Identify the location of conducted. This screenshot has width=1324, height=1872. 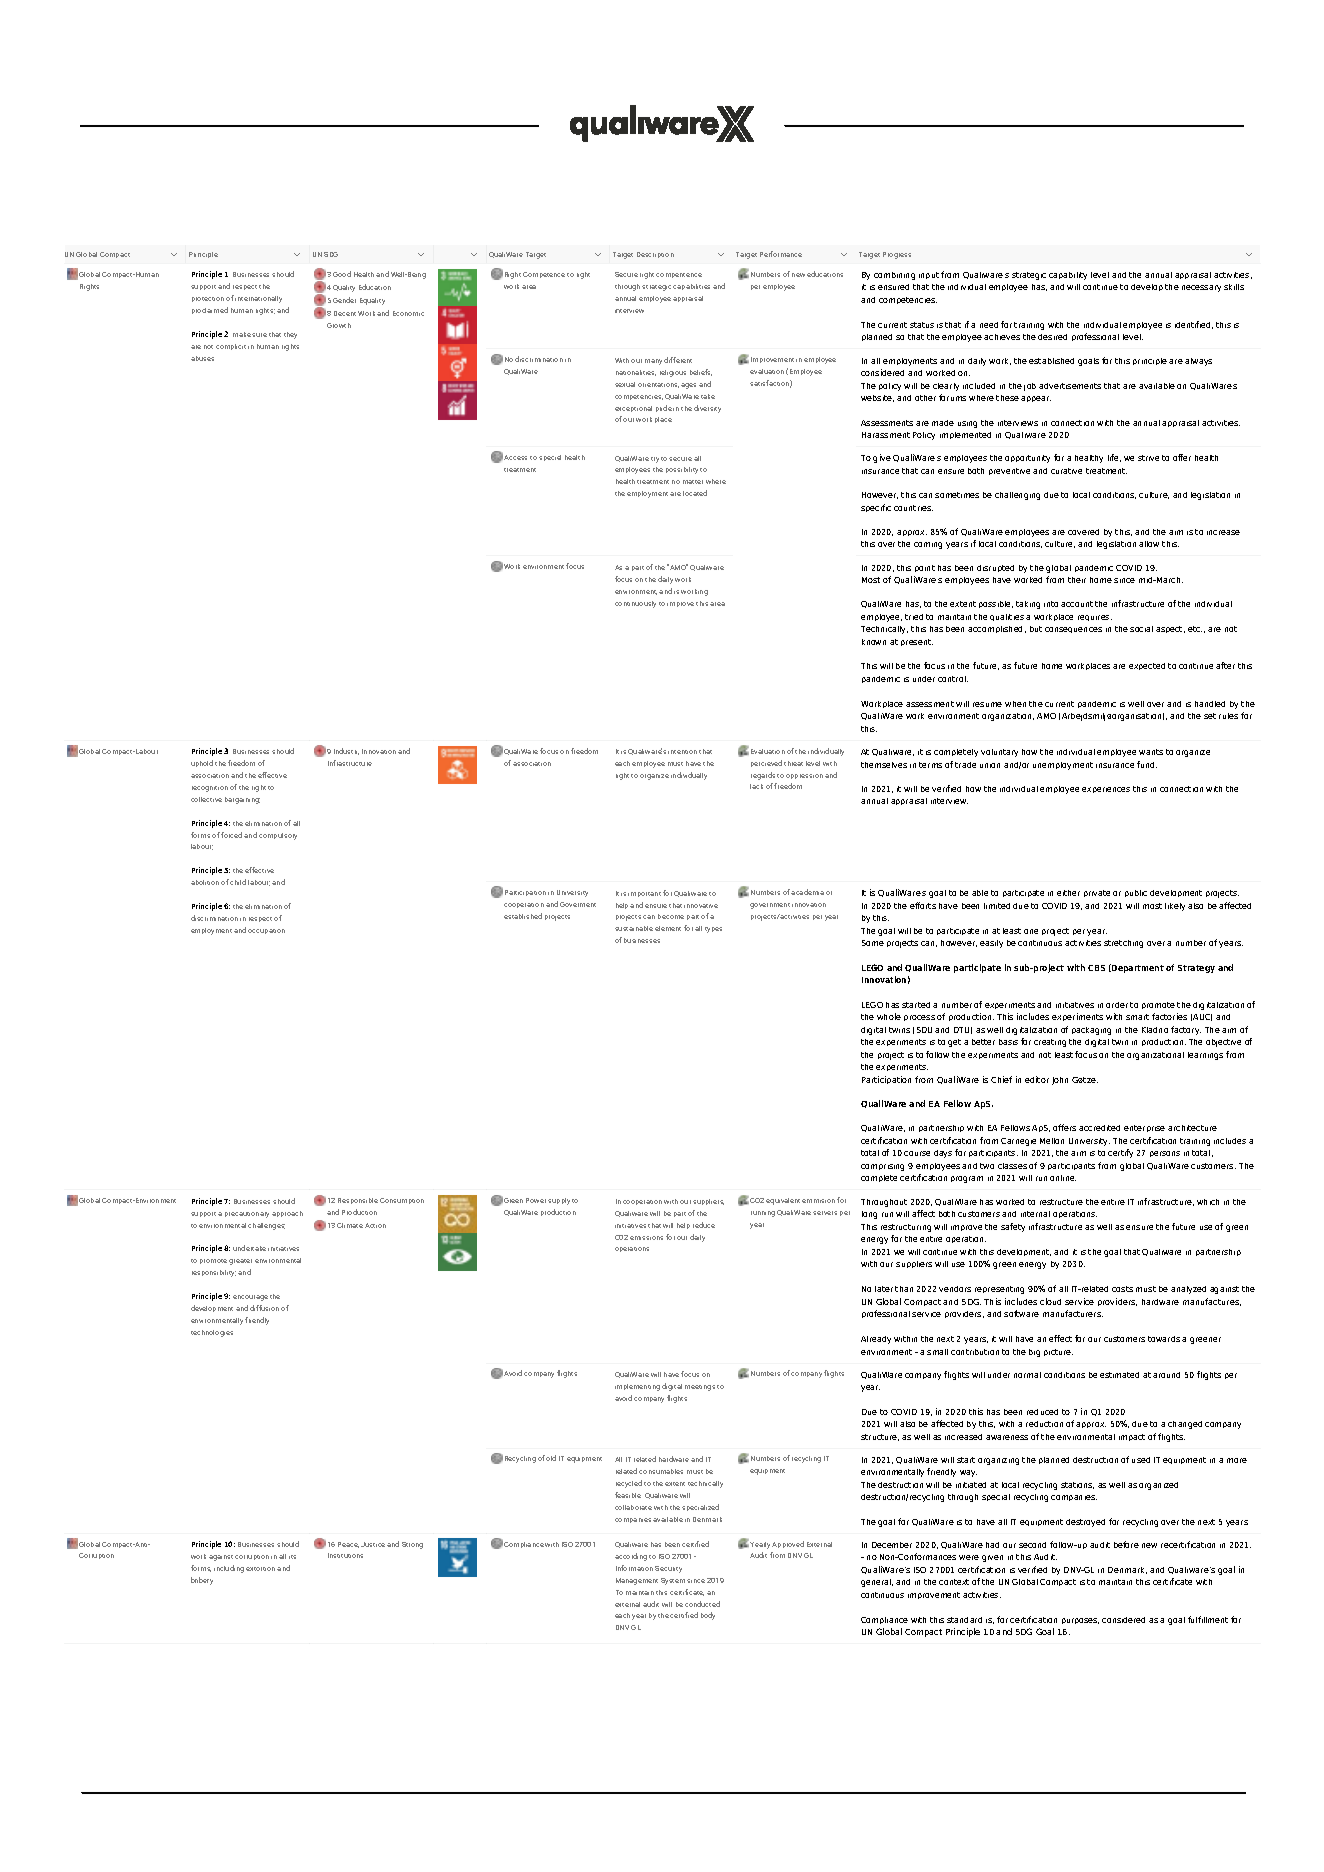
(702, 1604).
